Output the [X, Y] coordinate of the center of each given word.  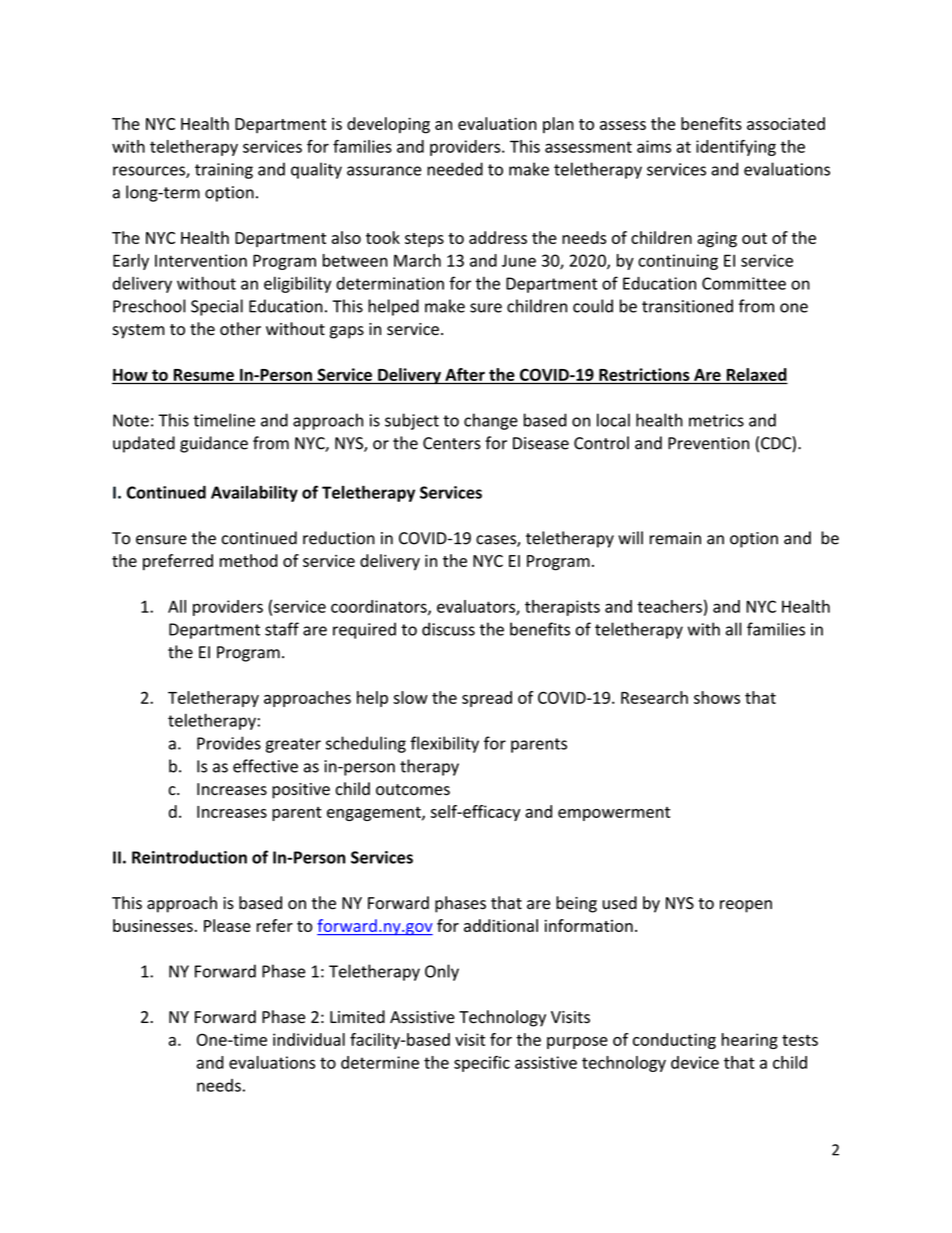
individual [309, 1039]
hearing [750, 1041]
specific [482, 1064]
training [224, 171]
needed [455, 169]
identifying [736, 148]
